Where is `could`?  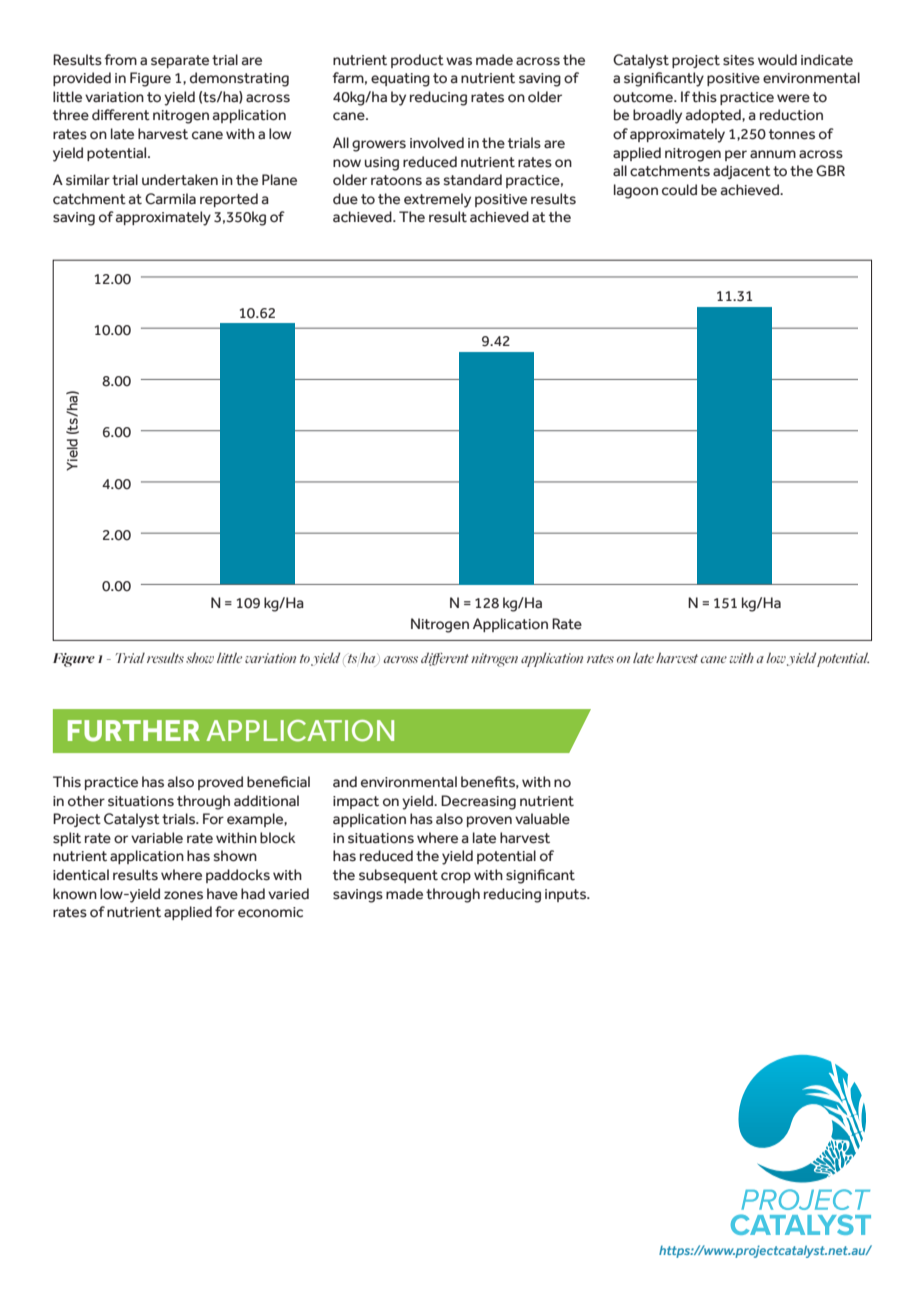 could is located at coordinates (679, 190).
